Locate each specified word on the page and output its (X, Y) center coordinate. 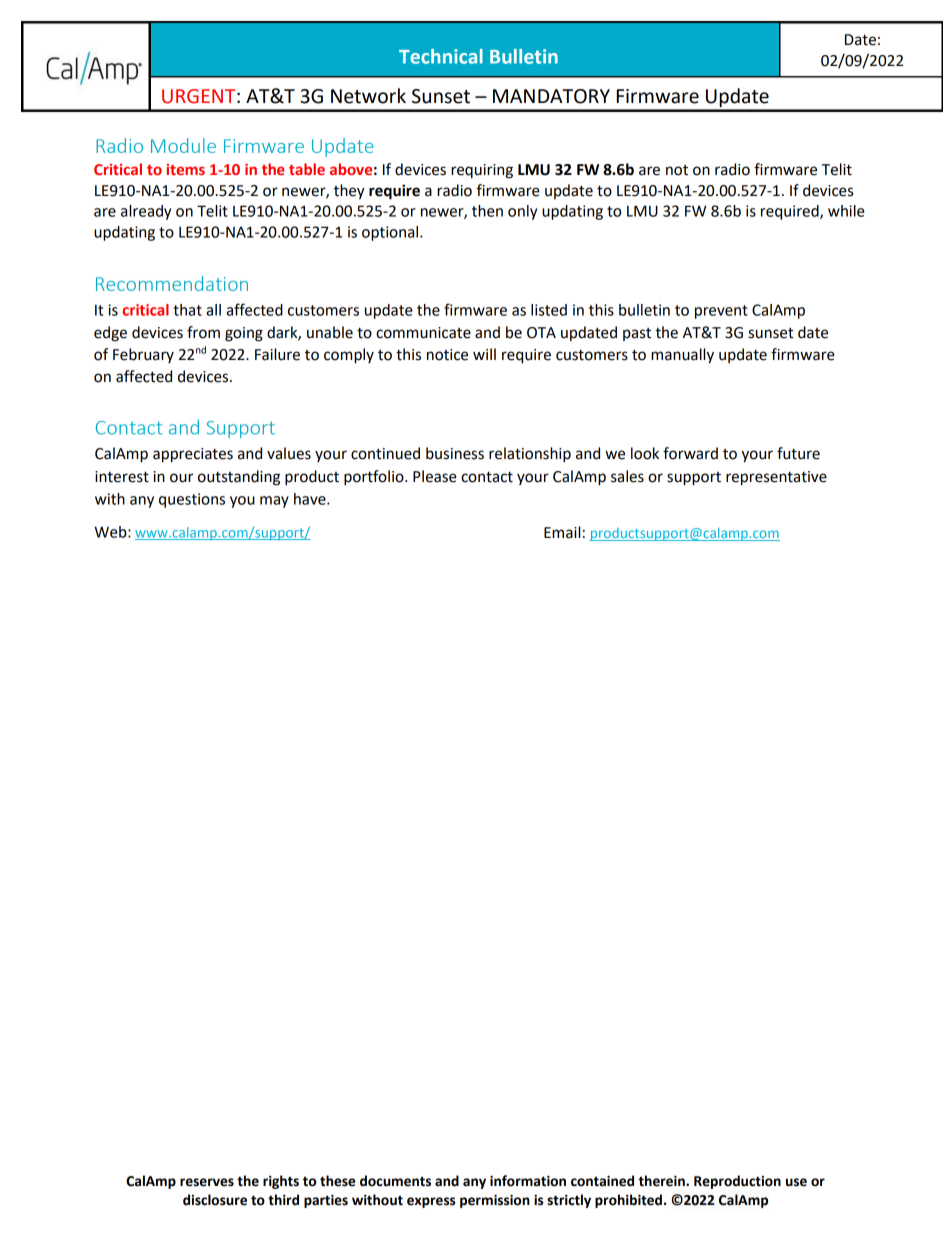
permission (495, 1201)
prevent (721, 312)
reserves (207, 1182)
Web (111, 532)
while (846, 211)
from (203, 332)
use (796, 1182)
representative (776, 478)
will (484, 354)
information (528, 1181)
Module (183, 145)
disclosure (215, 1200)
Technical (441, 56)
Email (562, 532)
